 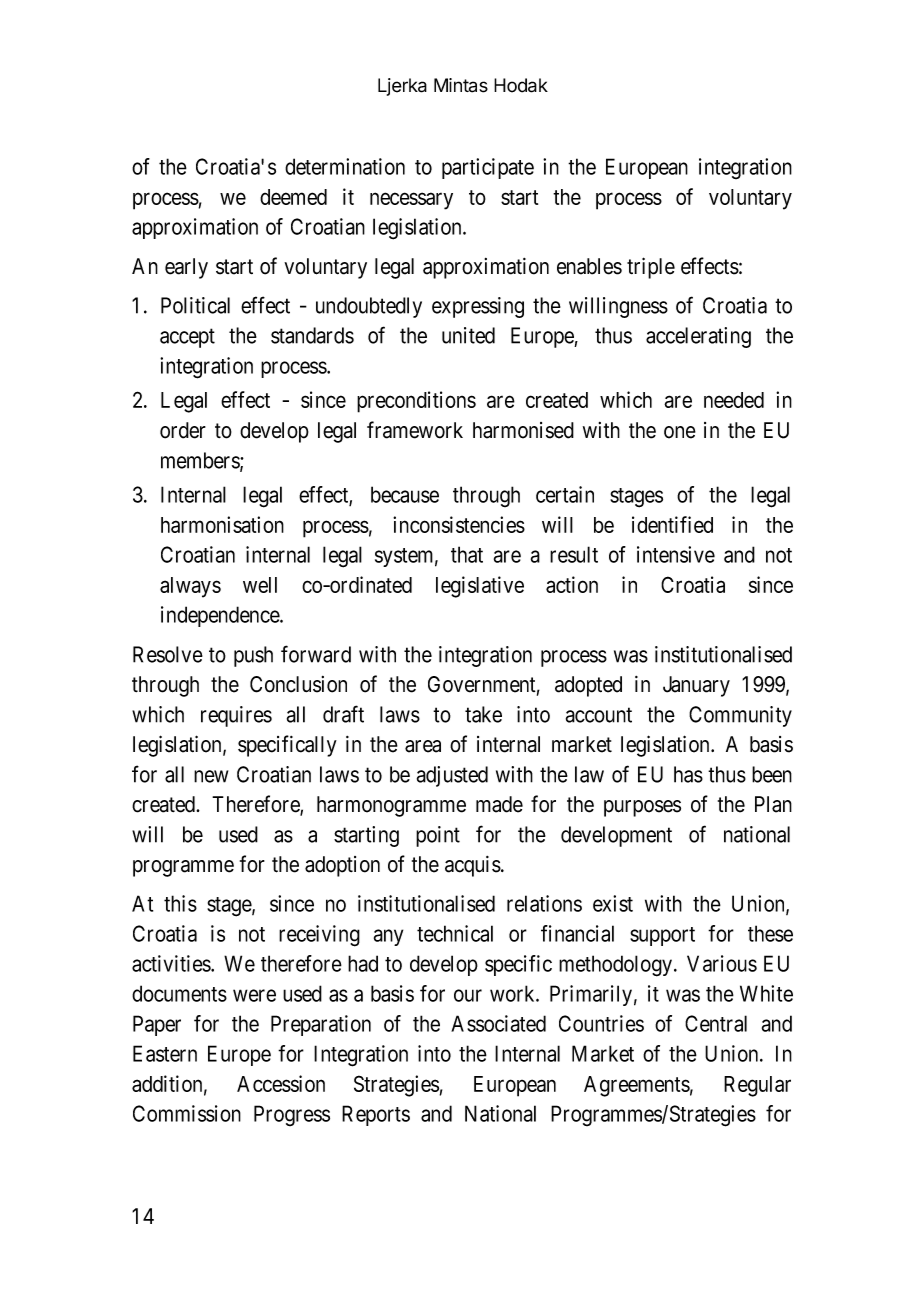 I want to click on triple, so click(x=651, y=268).
